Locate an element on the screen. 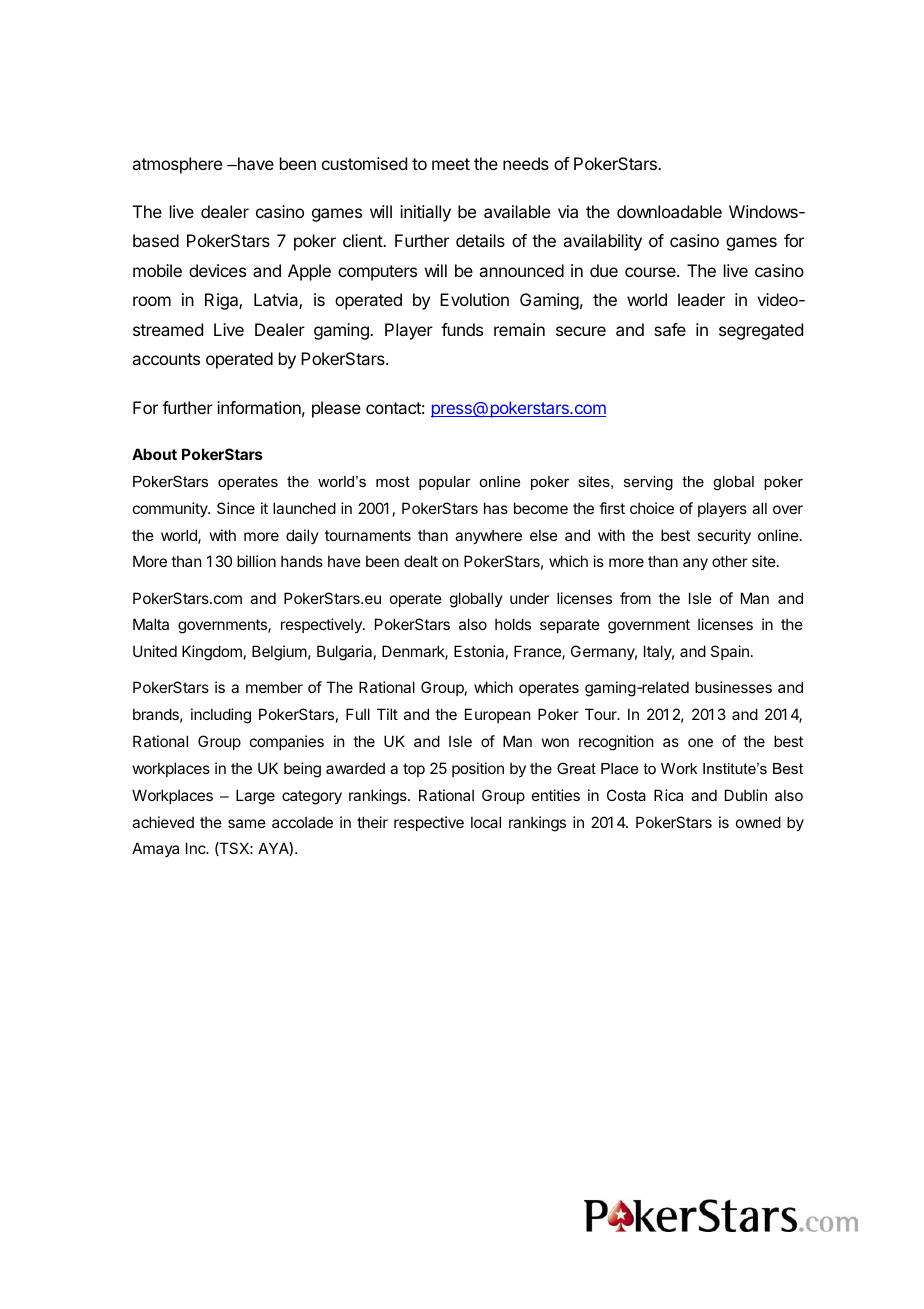  downloadable is located at coordinates (669, 211).
